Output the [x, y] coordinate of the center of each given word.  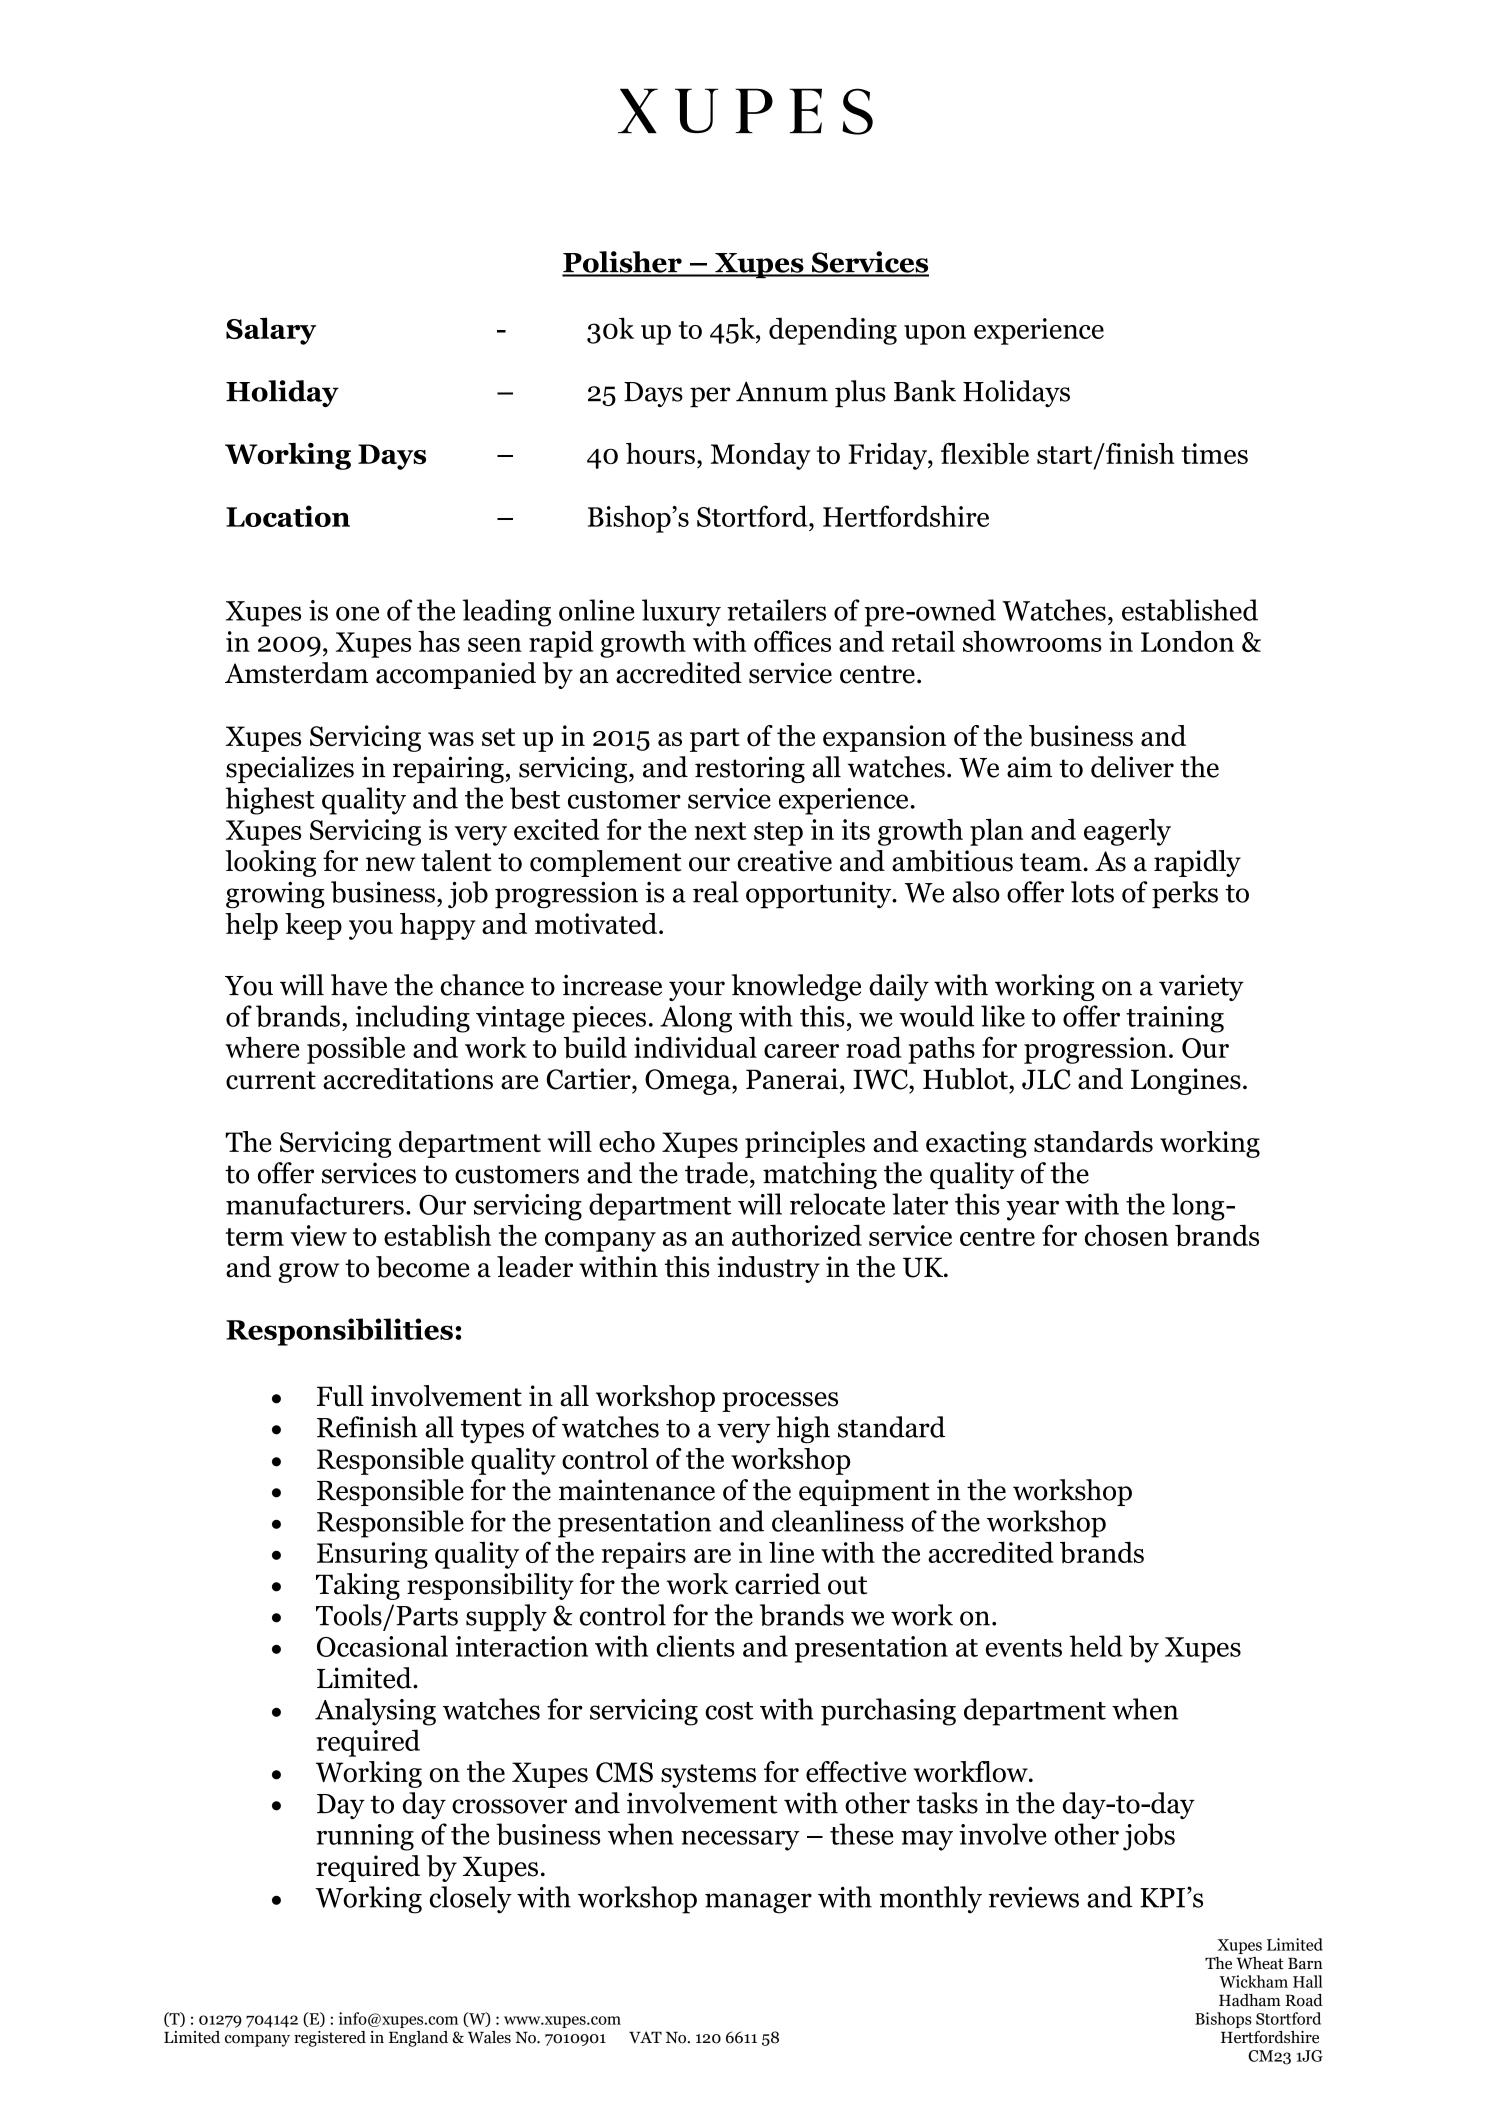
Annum [782, 391]
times [1214, 453]
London [1187, 641]
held [1096, 1646]
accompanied [456, 675]
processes [780, 1402]
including [412, 1019]
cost [729, 1711]
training [1175, 1019]
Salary [271, 331]
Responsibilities [339, 1332]
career [801, 1051]
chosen [1127, 1235]
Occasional [382, 1646]
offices [792, 641]
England [418, 2039]
